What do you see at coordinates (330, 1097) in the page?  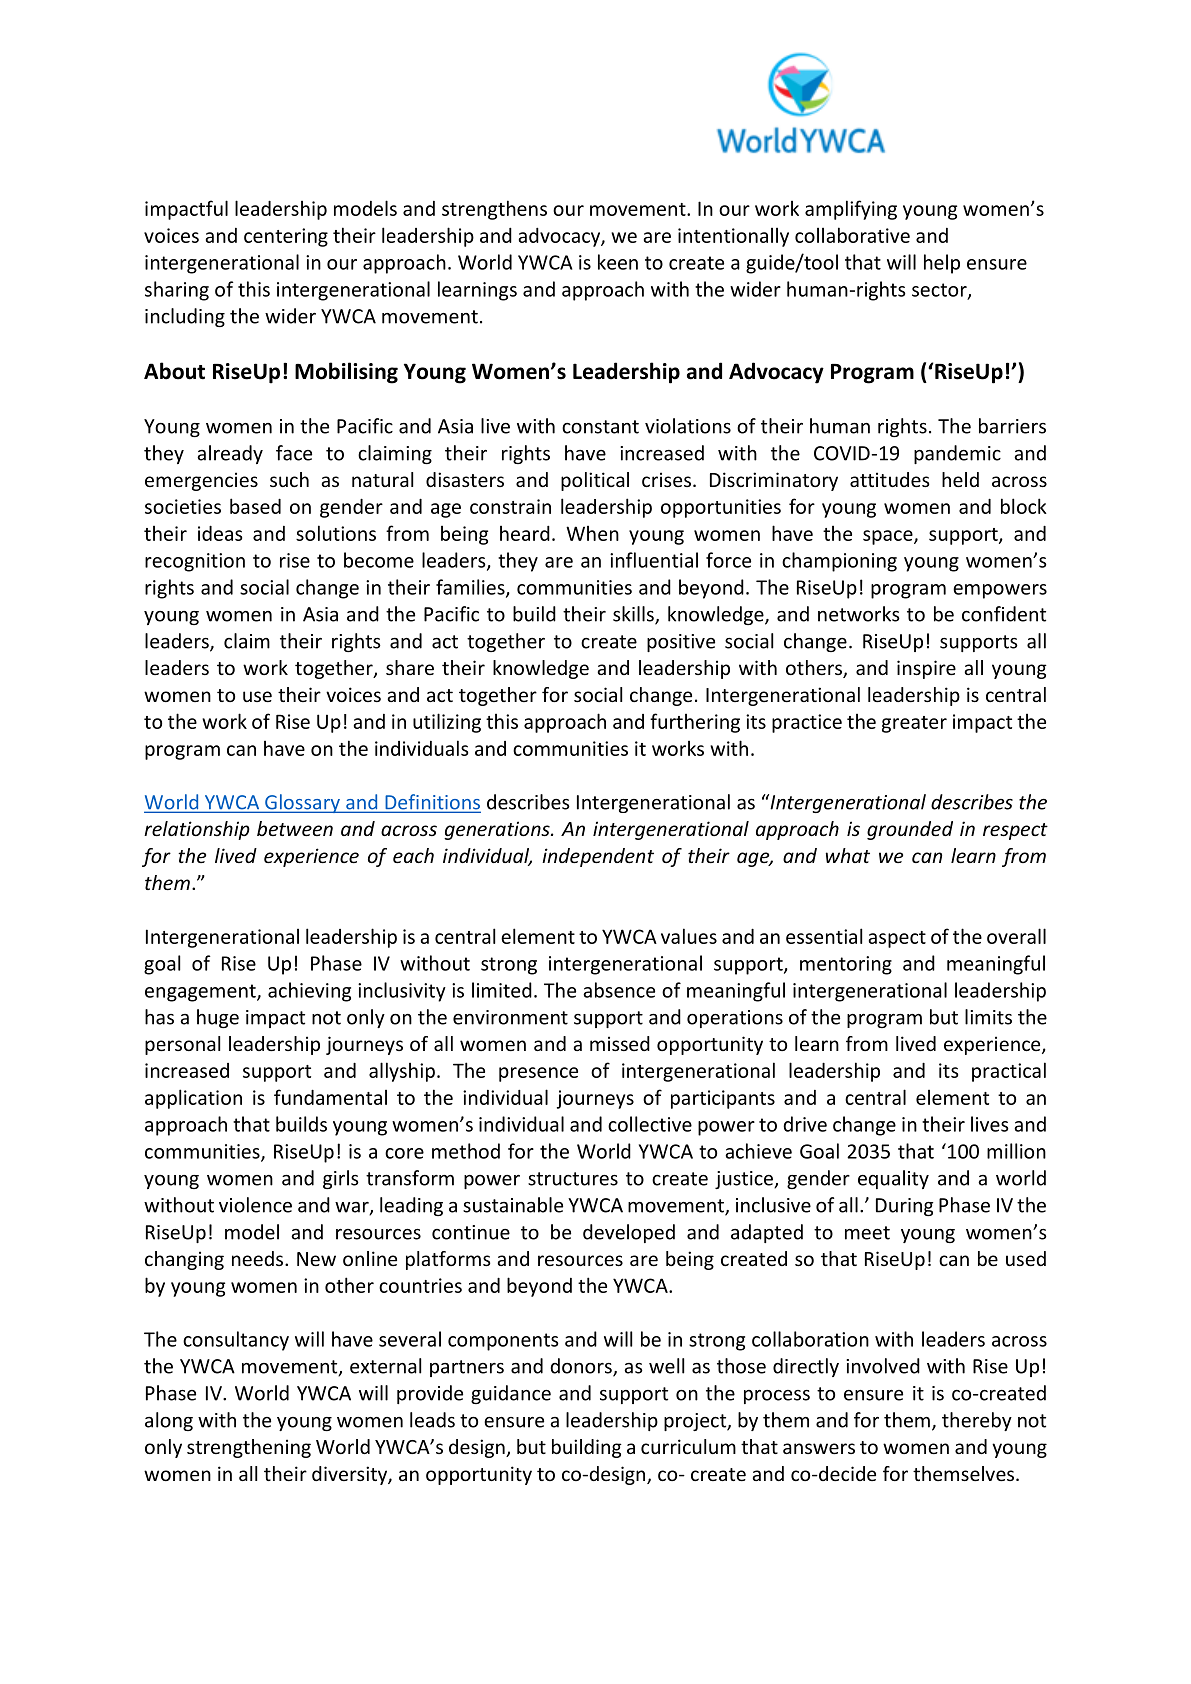 I see `fundamental` at bounding box center [330, 1097].
